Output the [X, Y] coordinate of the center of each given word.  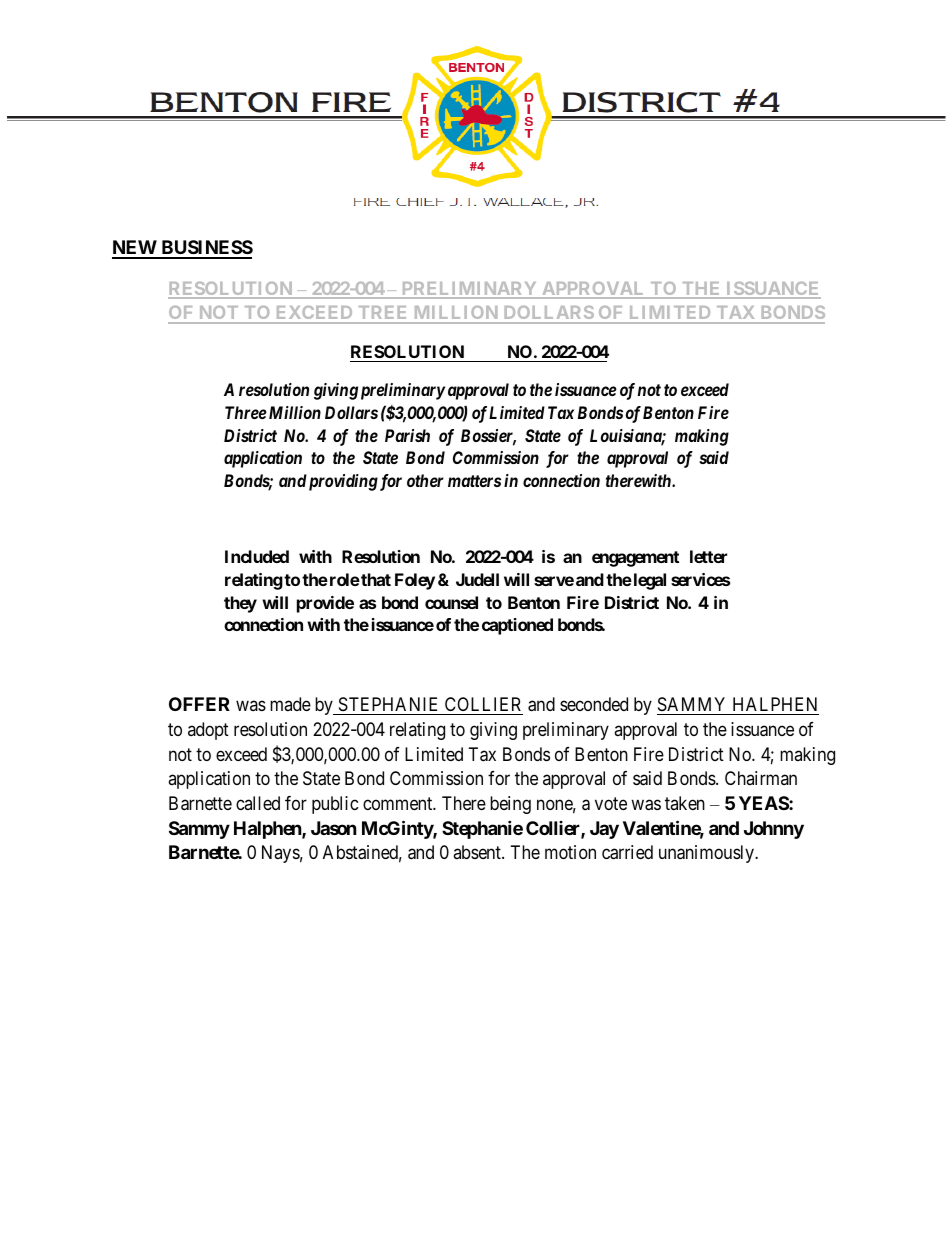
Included [257, 556]
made [290, 704]
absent [478, 852]
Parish [407, 435]
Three [246, 412]
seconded [594, 704]
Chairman [761, 778]
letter [708, 556]
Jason [334, 828]
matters [474, 481]
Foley [415, 581]
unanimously [707, 854]
